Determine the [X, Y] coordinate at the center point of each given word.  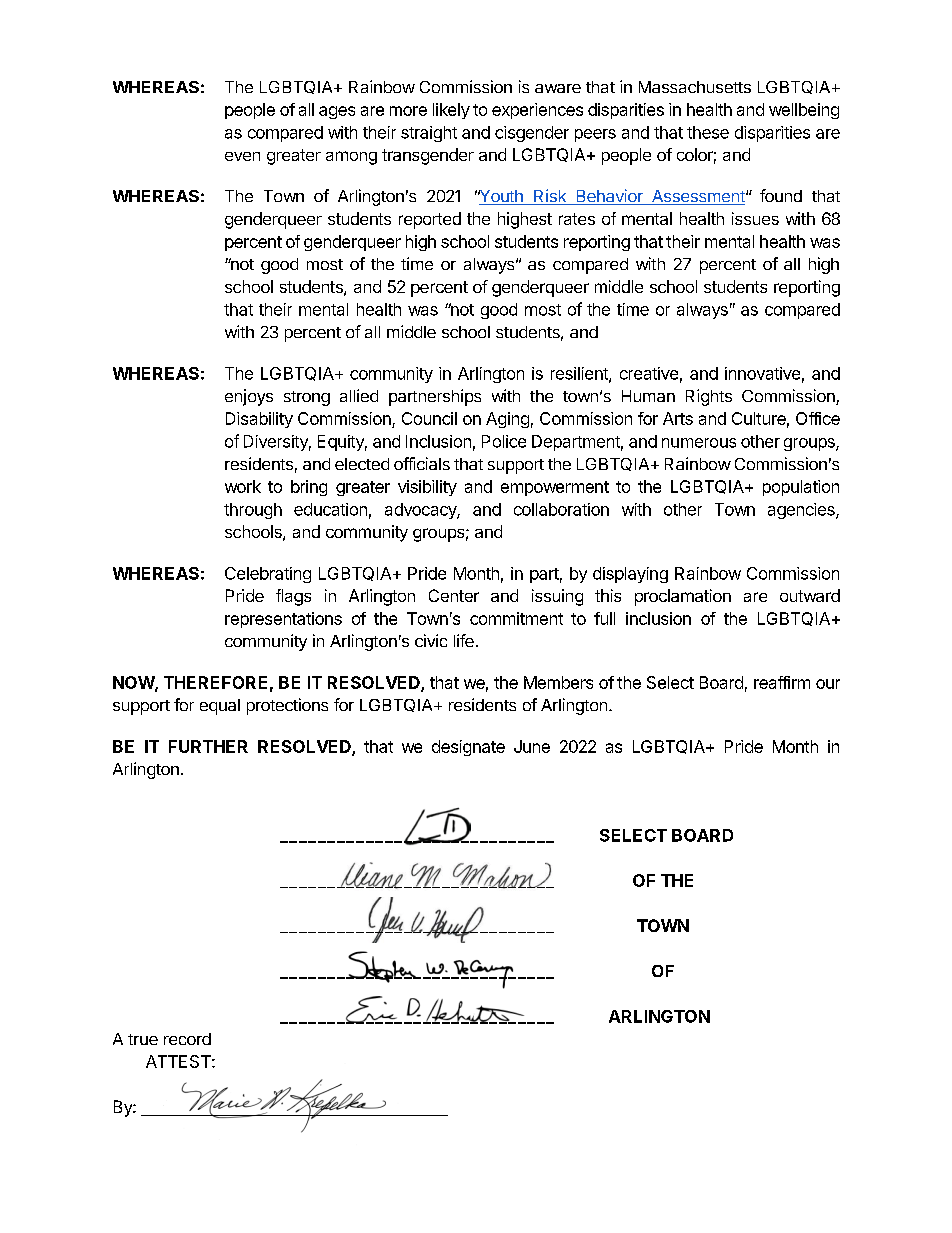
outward [810, 595]
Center [454, 595]
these [708, 132]
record [187, 1039]
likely [451, 111]
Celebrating [268, 575]
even [242, 156]
